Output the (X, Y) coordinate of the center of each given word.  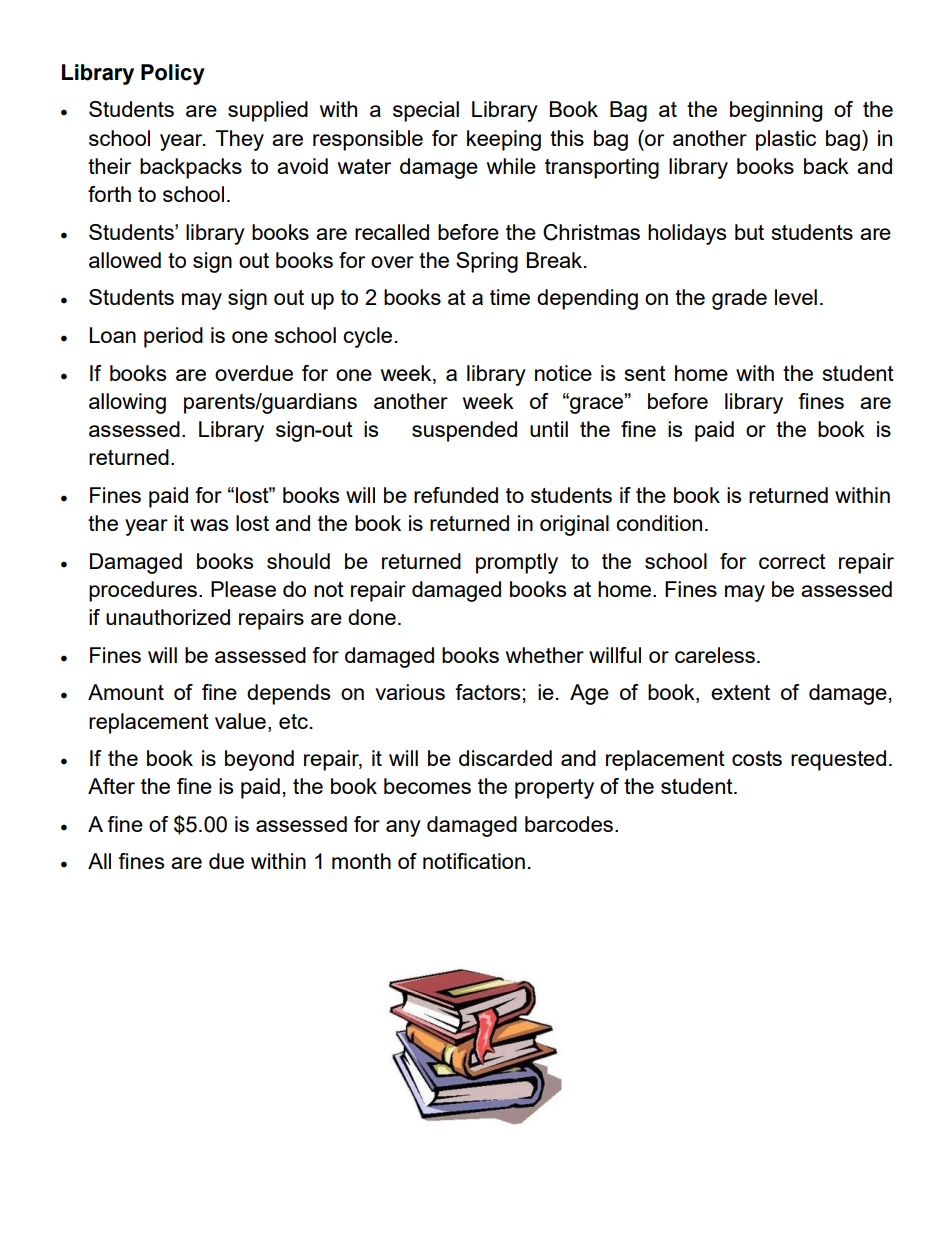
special (426, 111)
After (111, 786)
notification (474, 861)
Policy (173, 74)
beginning (776, 111)
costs (757, 758)
